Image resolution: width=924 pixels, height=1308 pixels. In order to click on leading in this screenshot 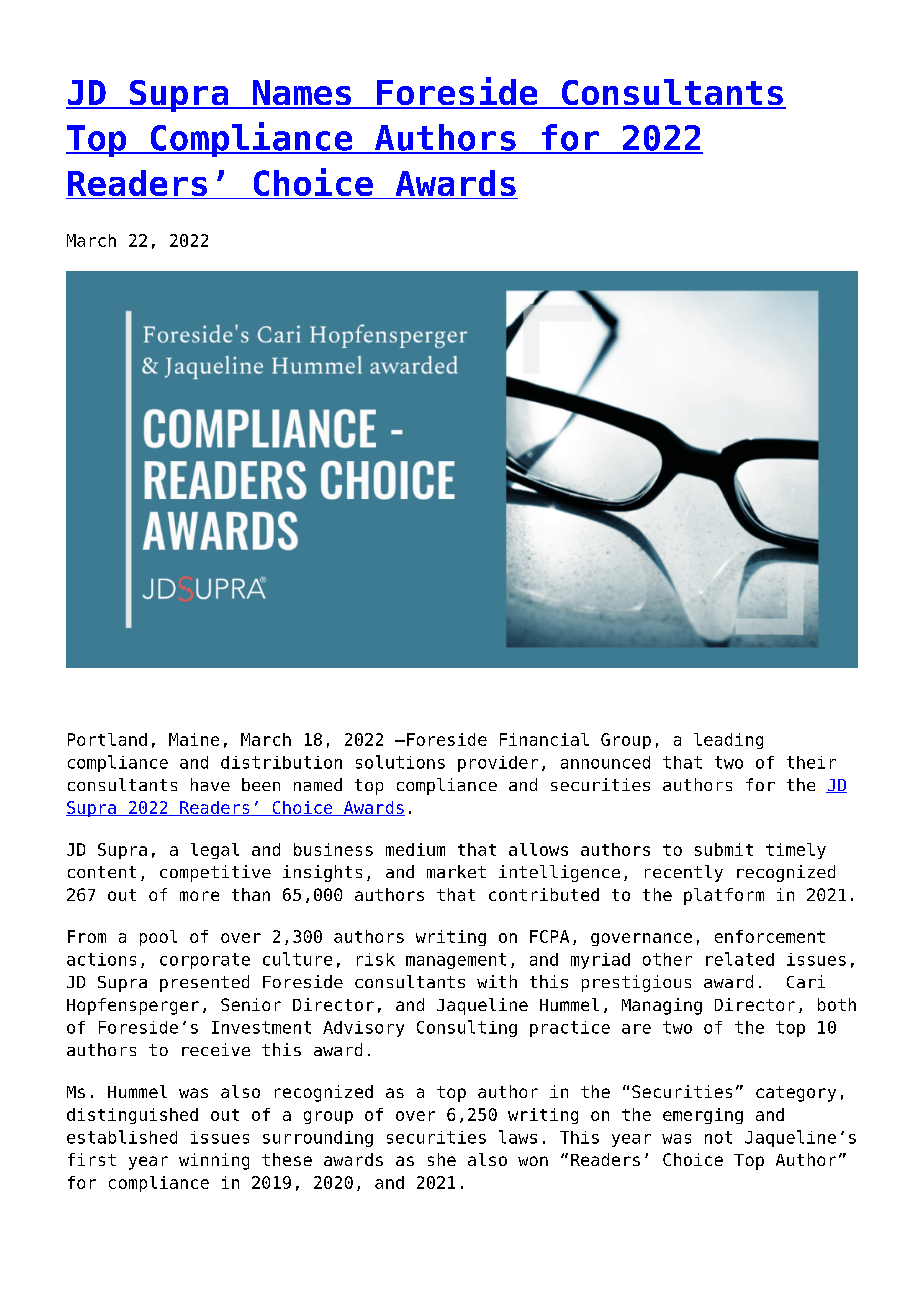, I will do `click(728, 741)`.
